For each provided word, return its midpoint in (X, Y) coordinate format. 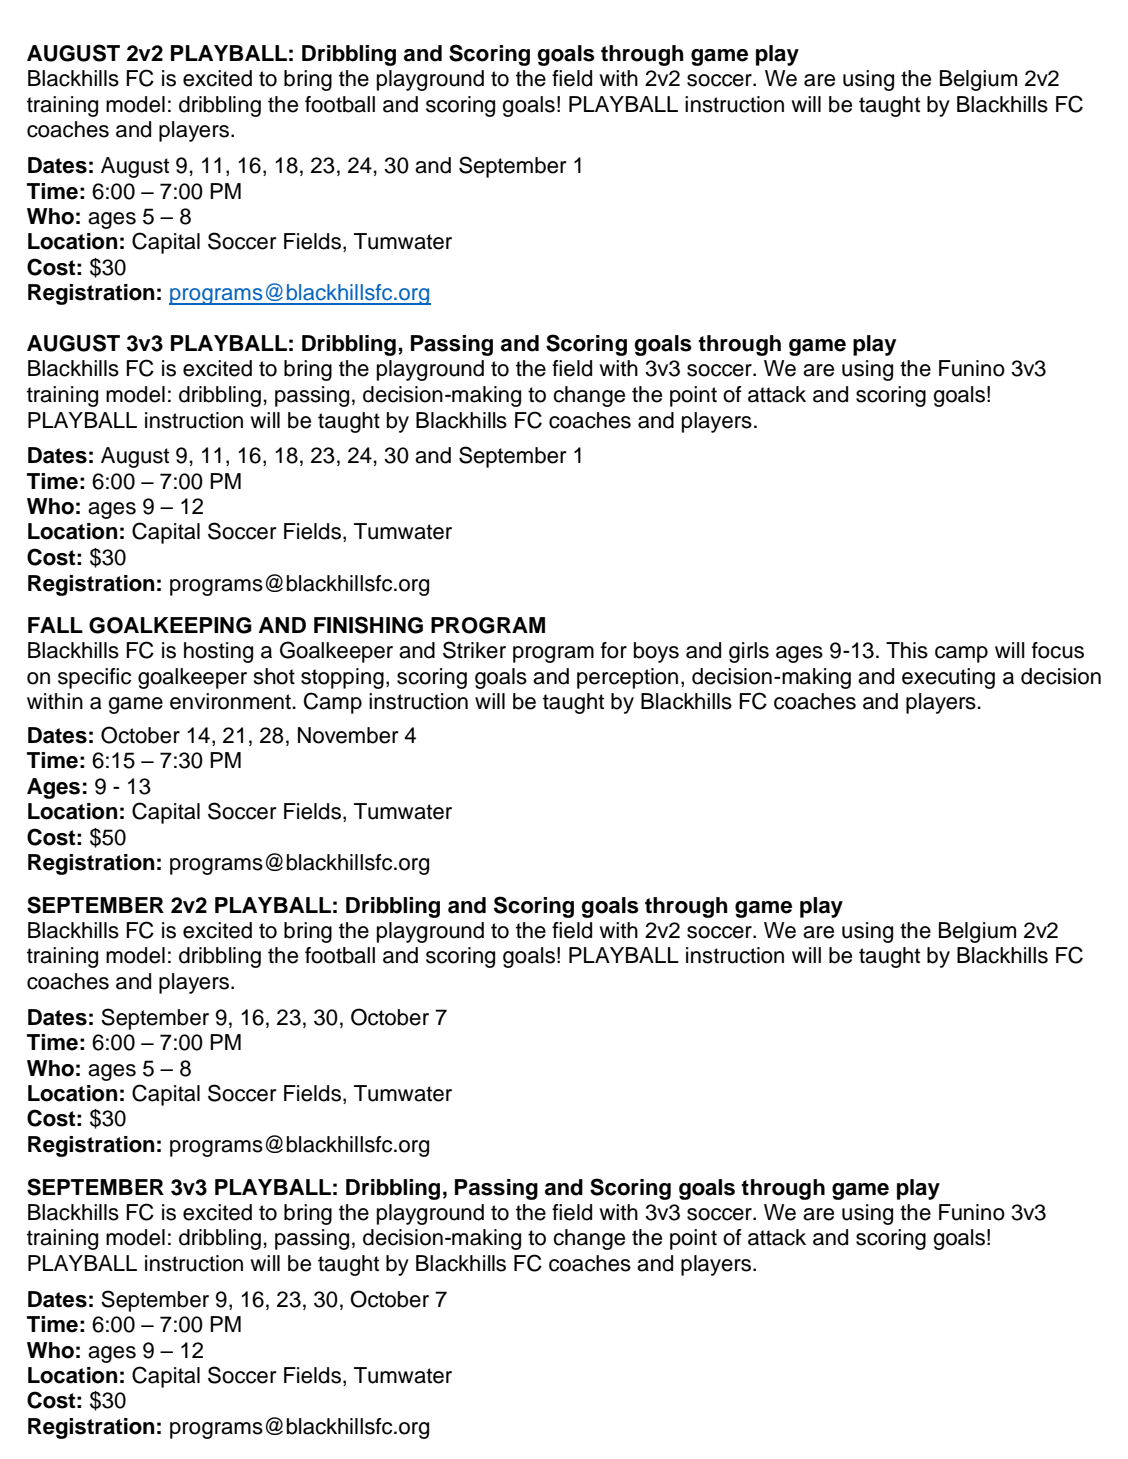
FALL (55, 625)
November (348, 735)
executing (948, 678)
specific (94, 678)
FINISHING (368, 625)
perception (627, 678)
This (907, 650)
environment (231, 701)
